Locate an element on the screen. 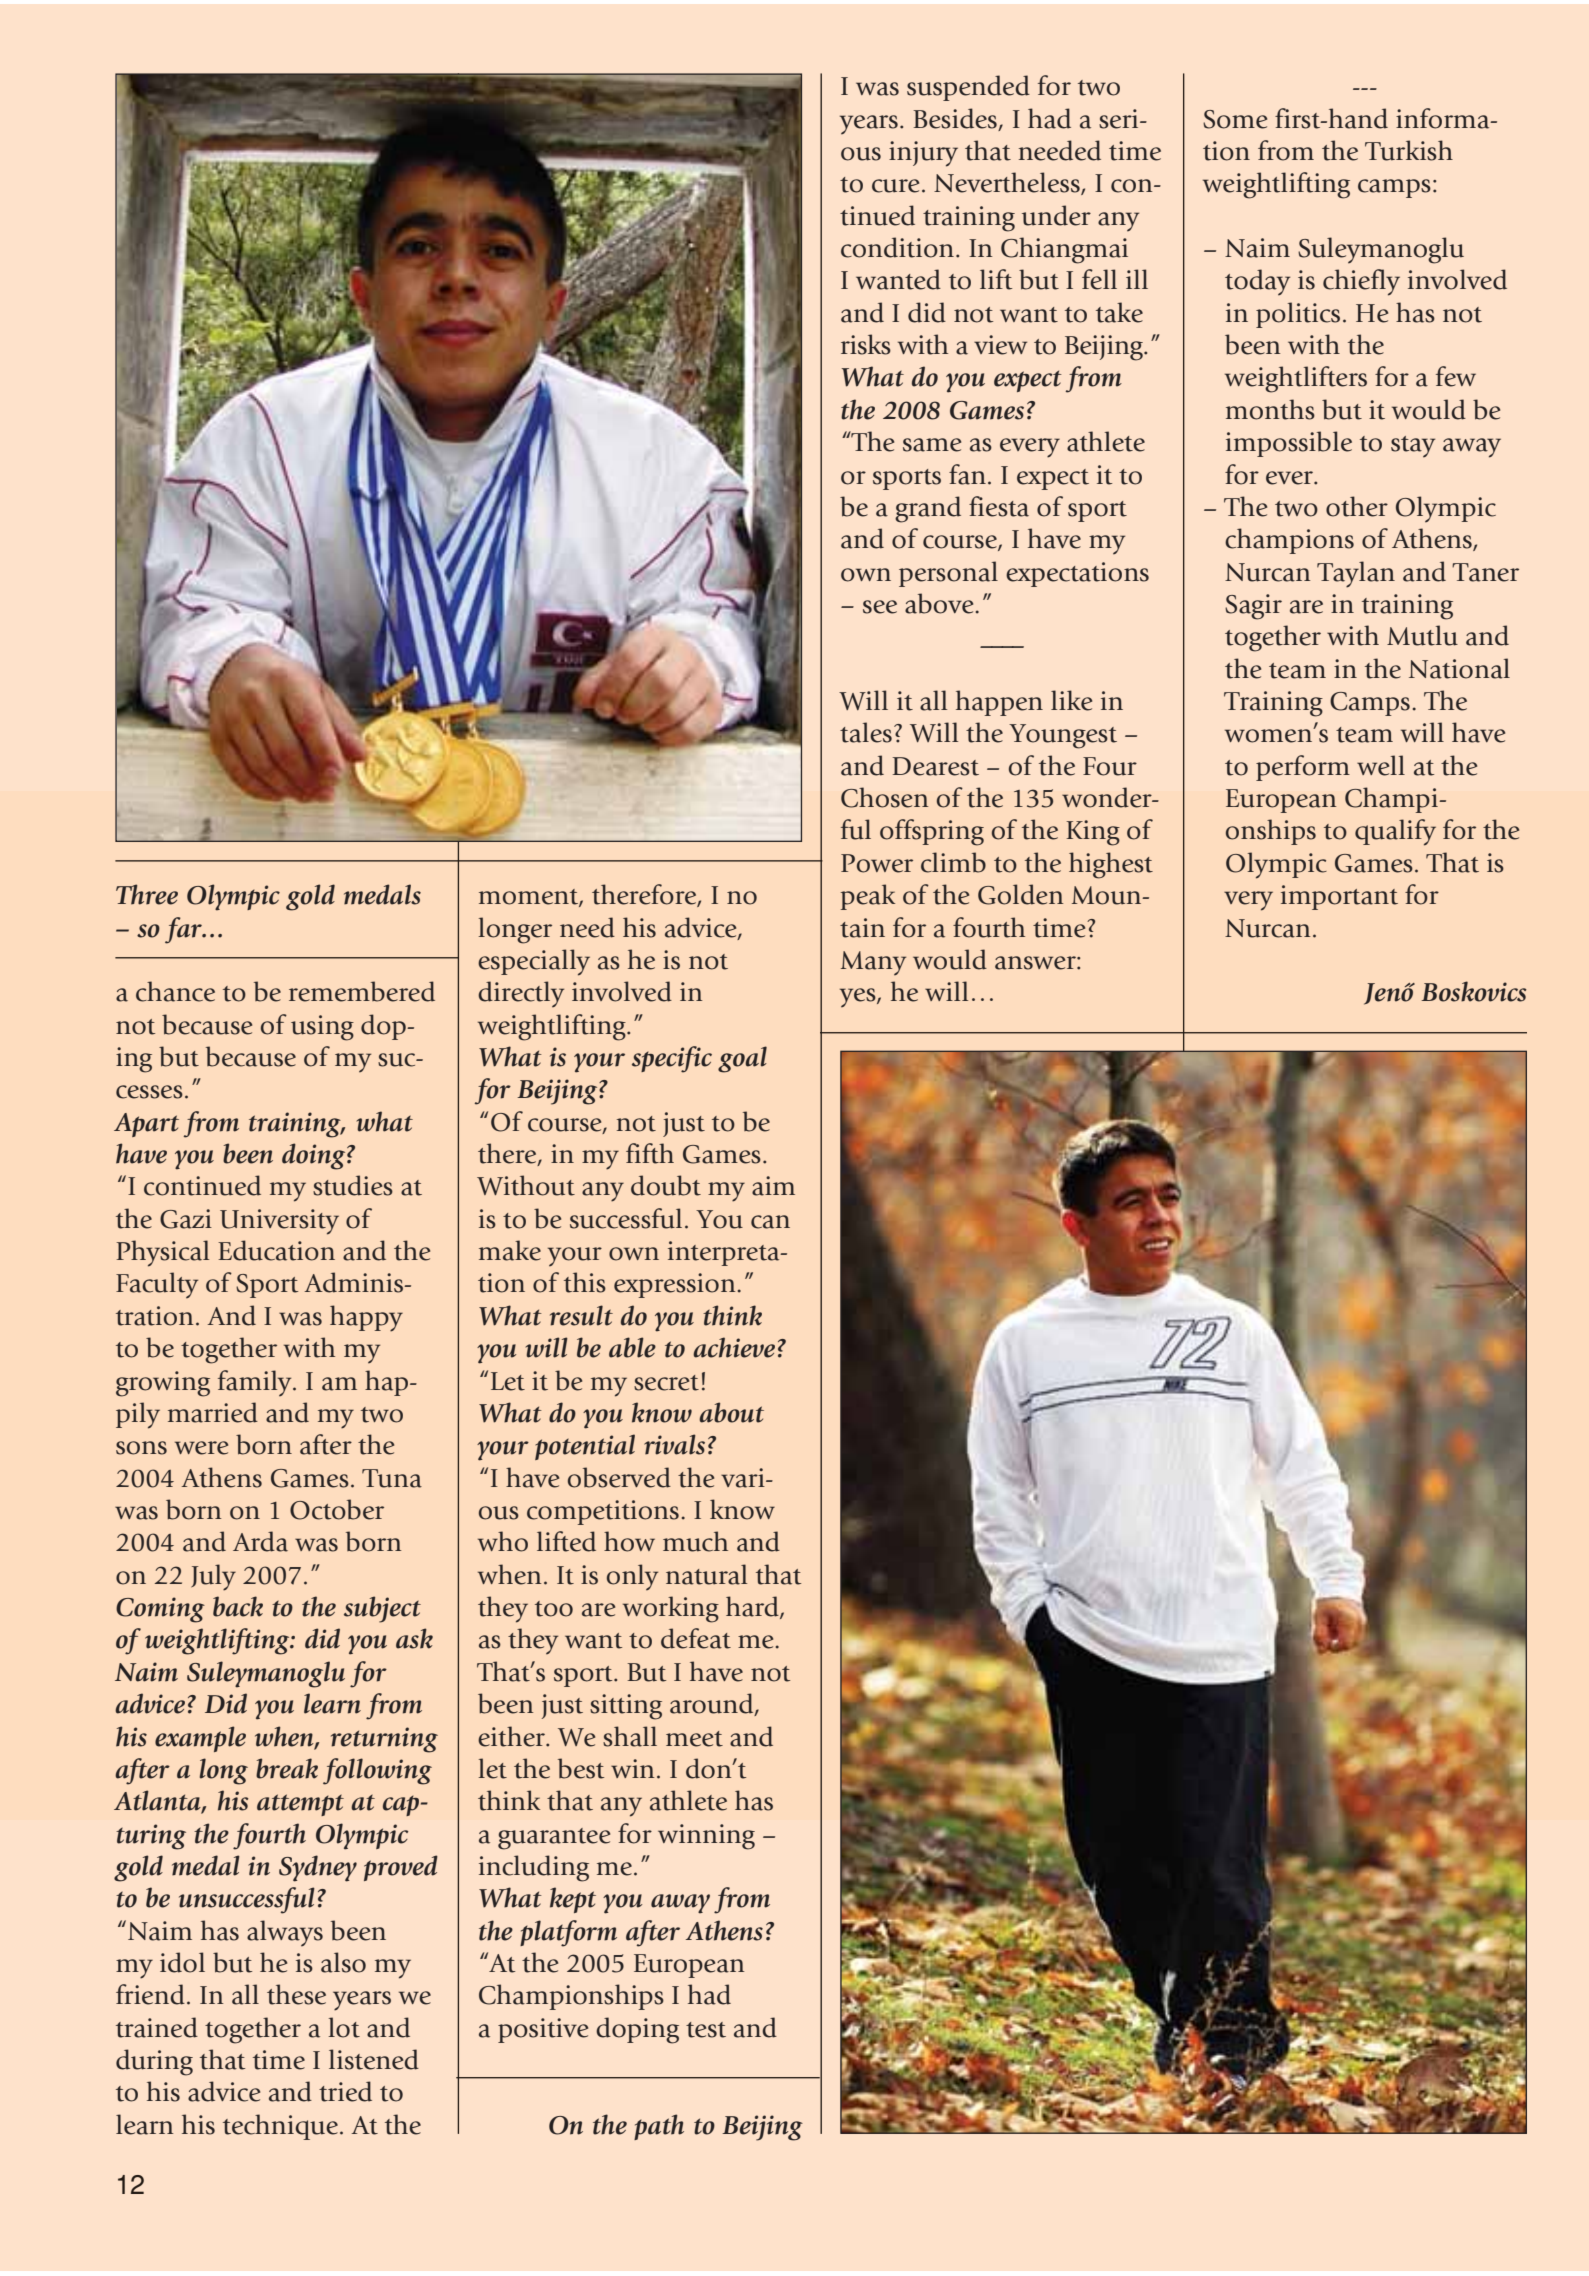  achieve is located at coordinates (734, 1347).
